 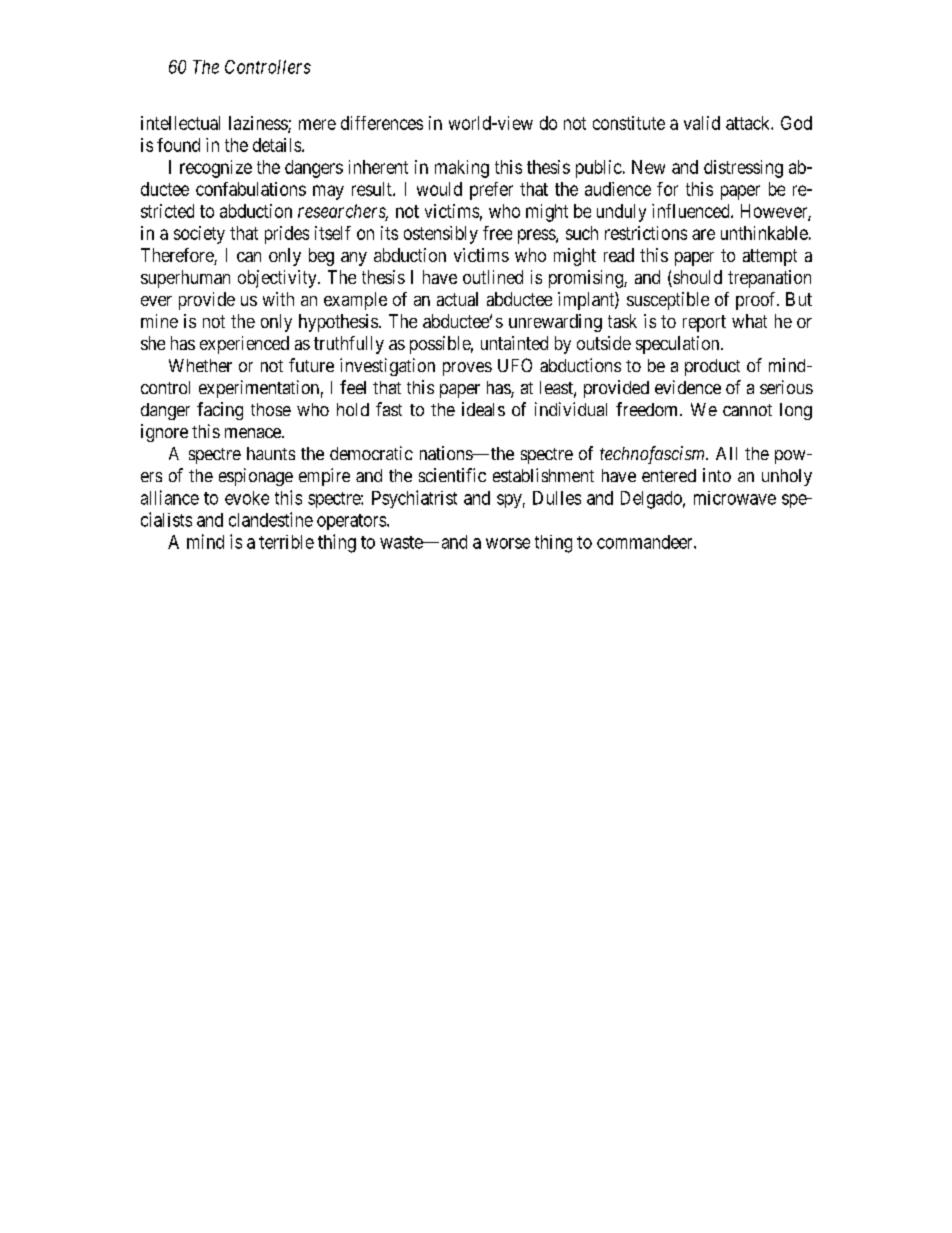 What do you see at coordinates (646, 542) in the page?
I see `commandeer` at bounding box center [646, 542].
